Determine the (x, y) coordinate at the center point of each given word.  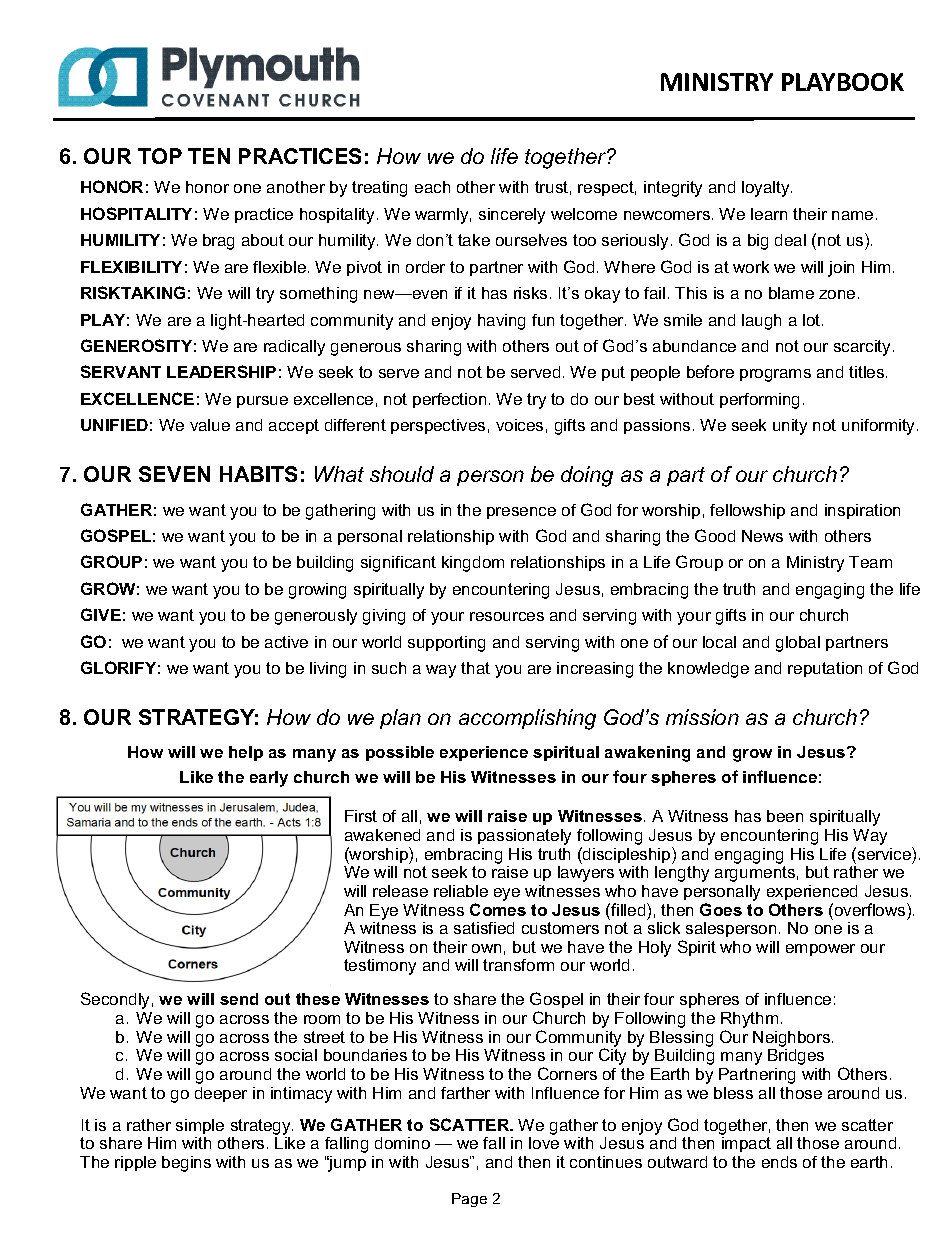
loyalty (767, 189)
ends (779, 1162)
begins (186, 1164)
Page (469, 1200)
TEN (209, 156)
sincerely (512, 216)
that (475, 668)
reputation (825, 669)
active (286, 642)
